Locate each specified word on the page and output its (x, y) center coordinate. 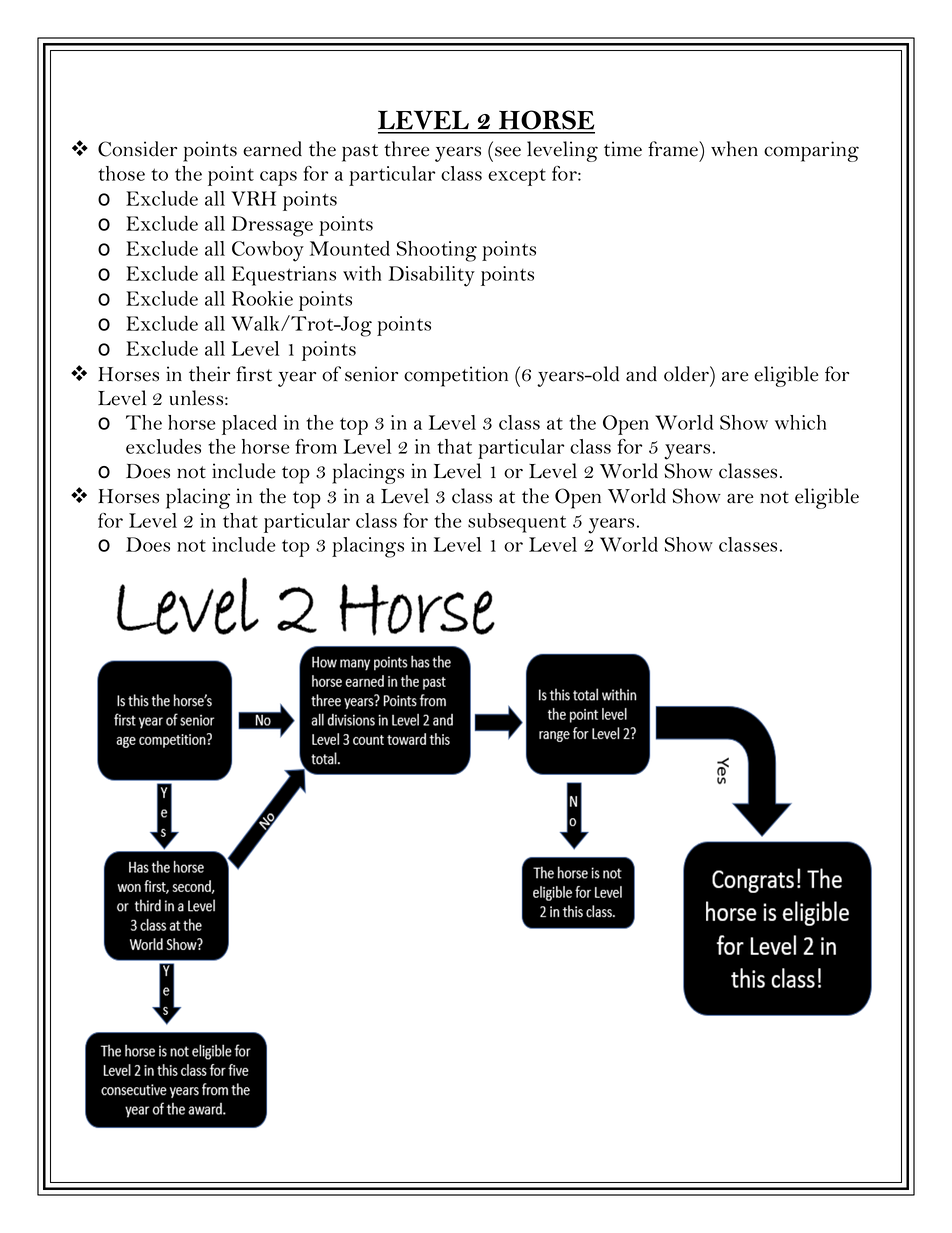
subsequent (517, 523)
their (209, 374)
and (641, 374)
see (508, 151)
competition (456, 376)
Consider (137, 149)
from (316, 446)
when (734, 149)
